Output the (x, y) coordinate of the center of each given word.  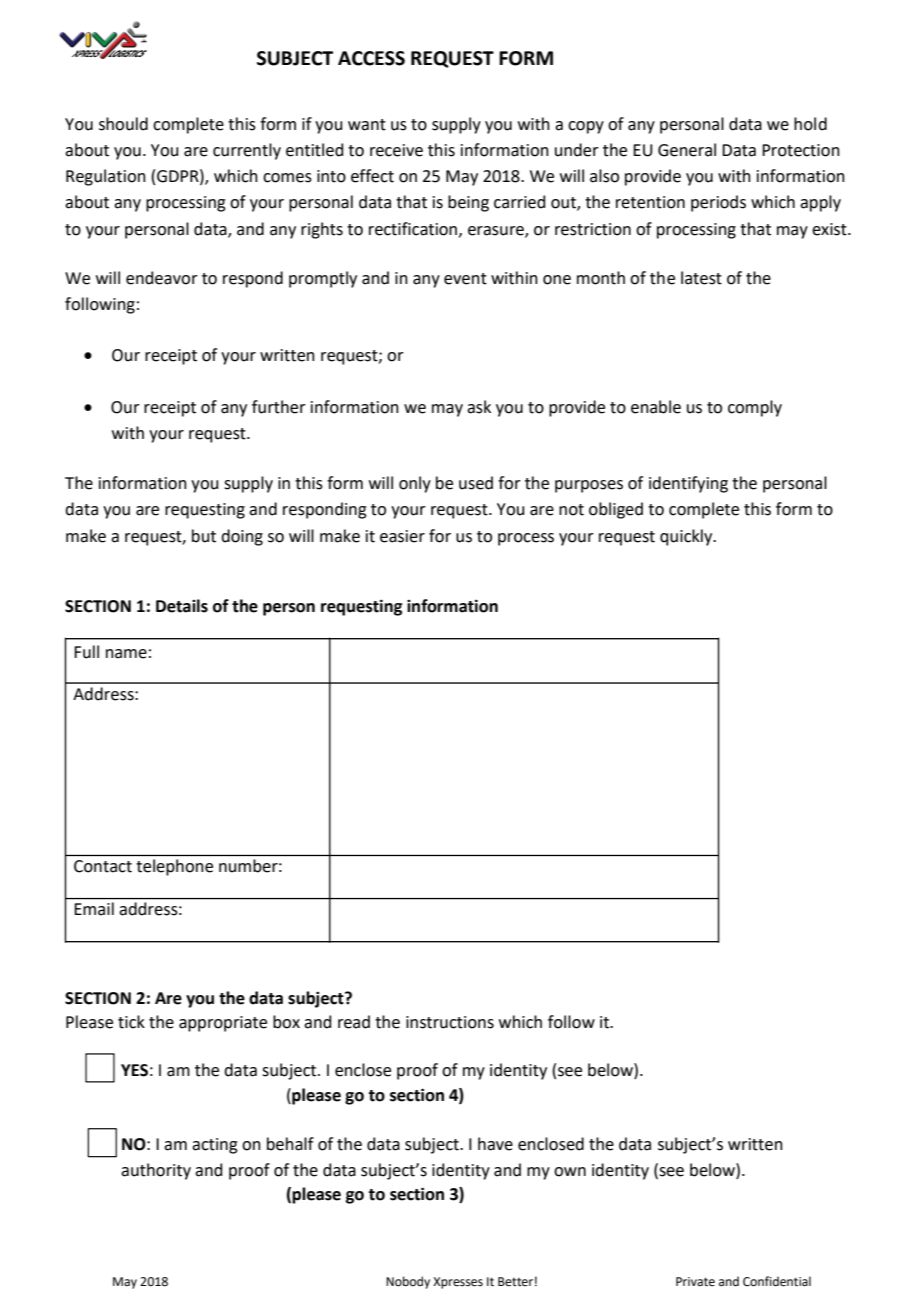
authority (156, 1171)
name (126, 654)
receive (396, 150)
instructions (450, 1022)
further (279, 407)
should (123, 124)
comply (755, 408)
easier (402, 536)
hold (810, 124)
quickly (687, 537)
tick (131, 1022)
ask (479, 407)
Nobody (408, 1282)
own (570, 1172)
